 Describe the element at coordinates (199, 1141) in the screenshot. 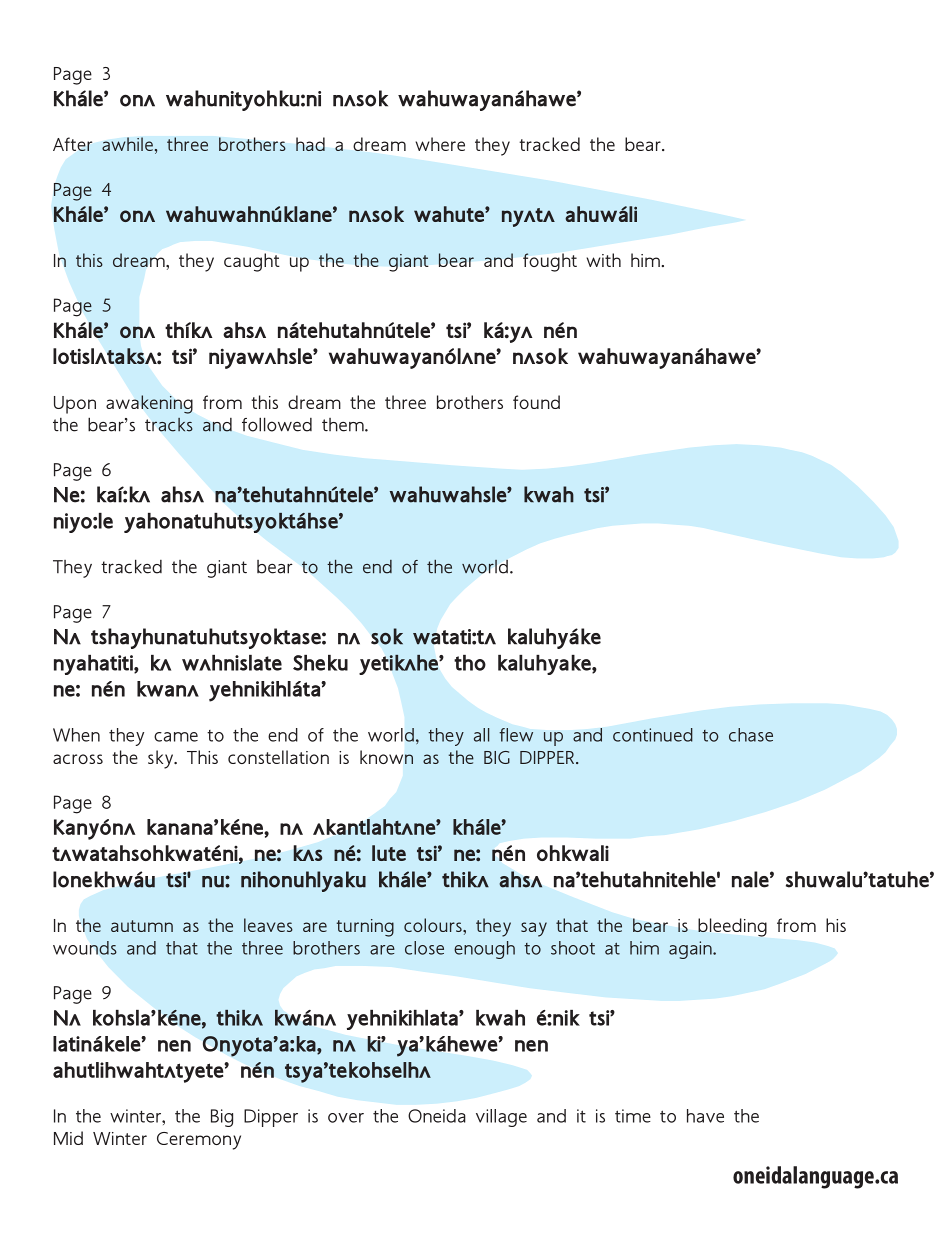

I see `Ceremony` at that location.
